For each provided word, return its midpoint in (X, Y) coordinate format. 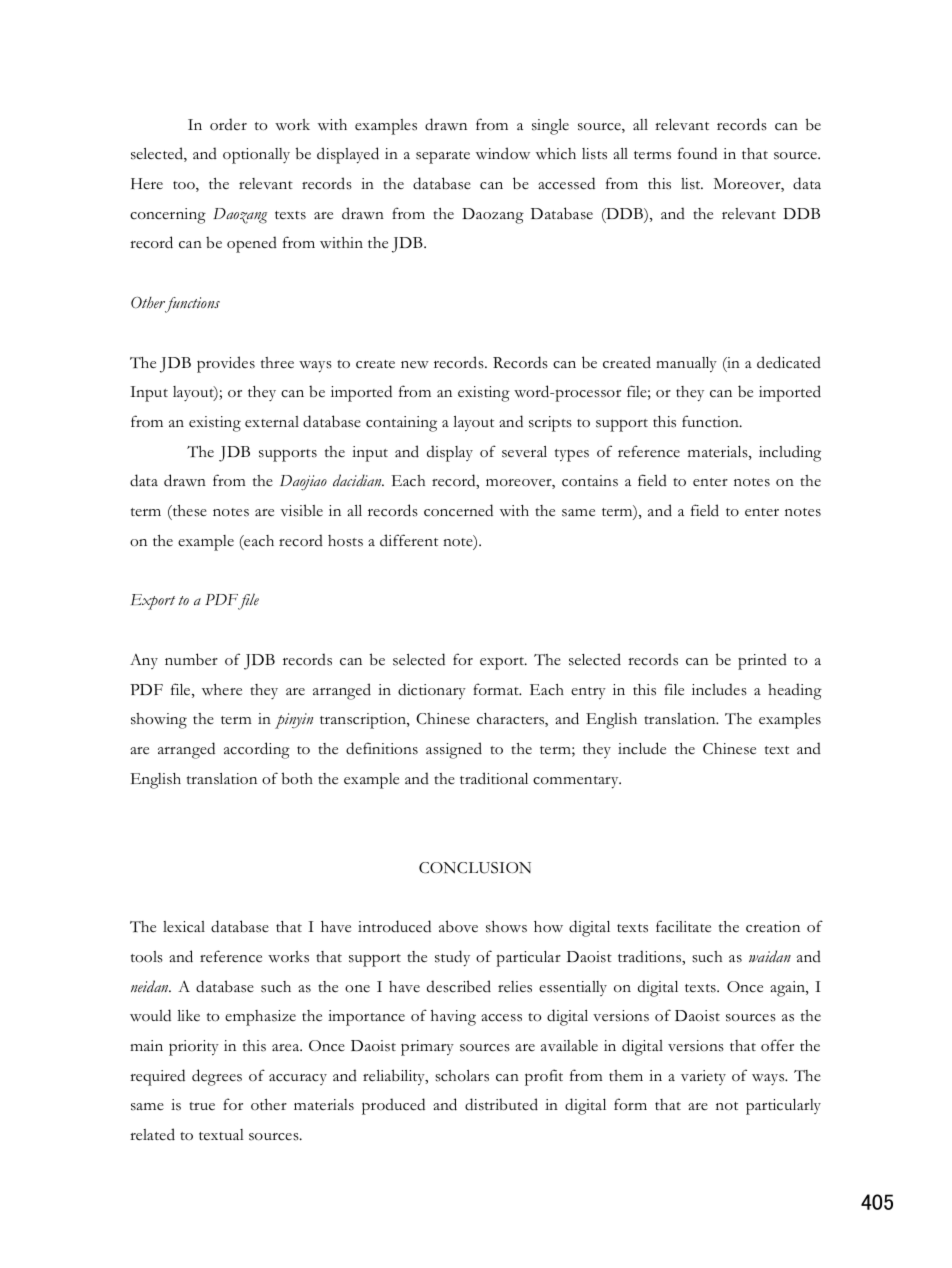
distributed (501, 1104)
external (272, 422)
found (697, 153)
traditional (494, 778)
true (202, 1106)
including (790, 453)
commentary (577, 782)
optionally (256, 156)
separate (443, 157)
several (524, 452)
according (257, 750)
